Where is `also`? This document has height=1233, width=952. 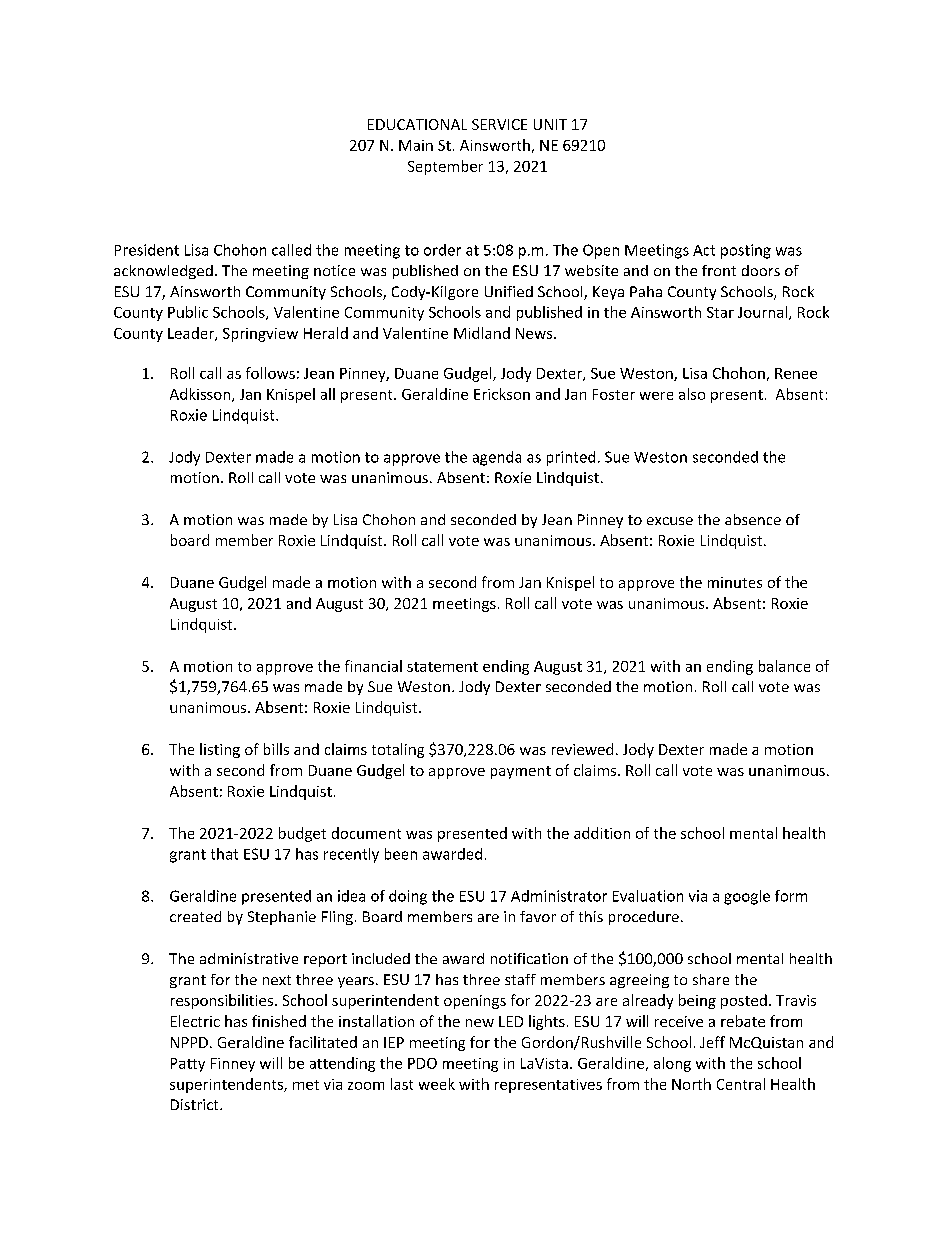 also is located at coordinates (692, 394).
